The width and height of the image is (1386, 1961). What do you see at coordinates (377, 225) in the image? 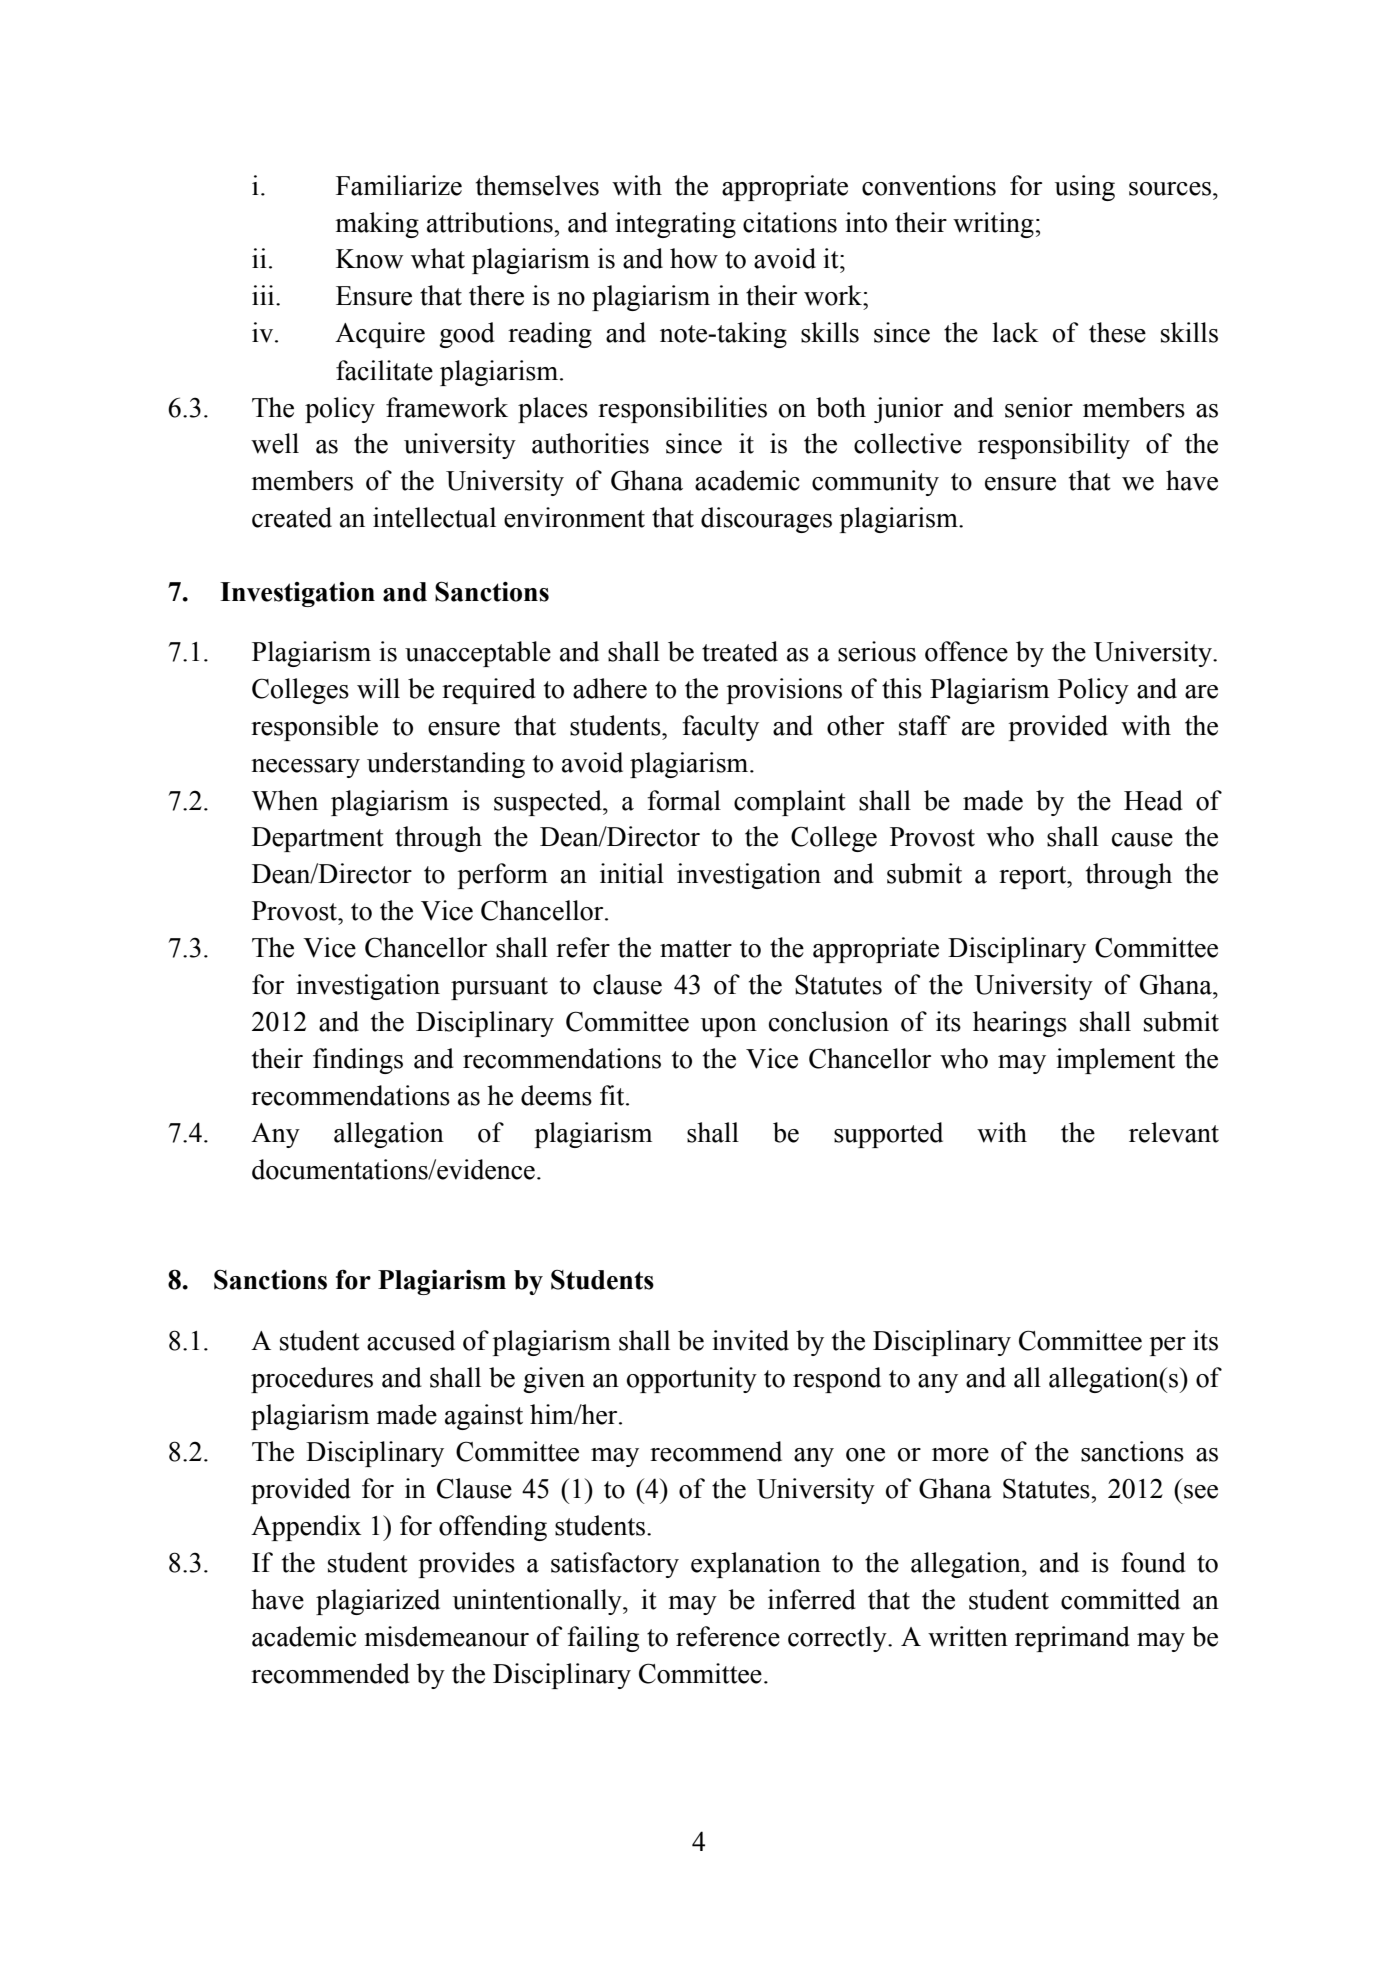
I see `making` at bounding box center [377, 225].
